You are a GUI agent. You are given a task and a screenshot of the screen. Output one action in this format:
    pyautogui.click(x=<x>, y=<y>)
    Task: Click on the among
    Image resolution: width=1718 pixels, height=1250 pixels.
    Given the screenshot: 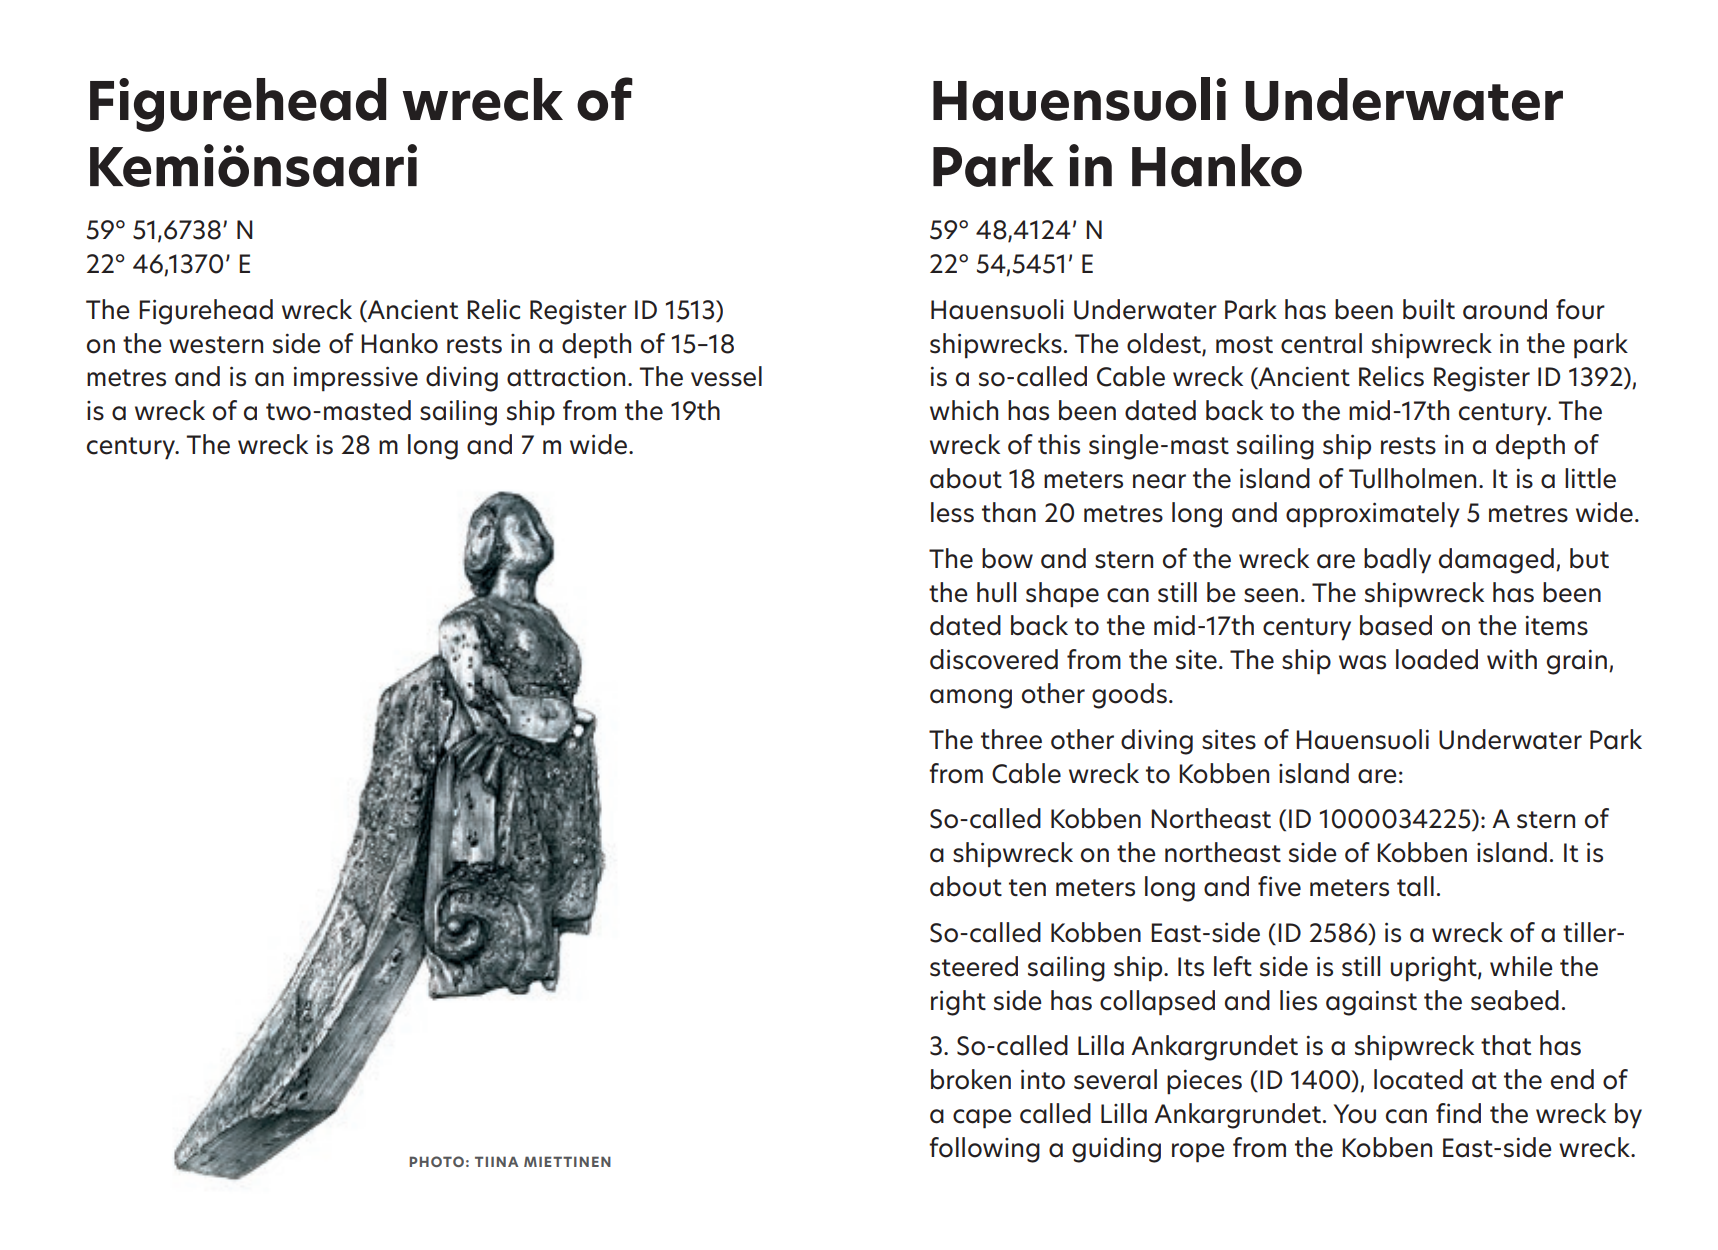 What is the action you would take?
    pyautogui.click(x=971, y=699)
